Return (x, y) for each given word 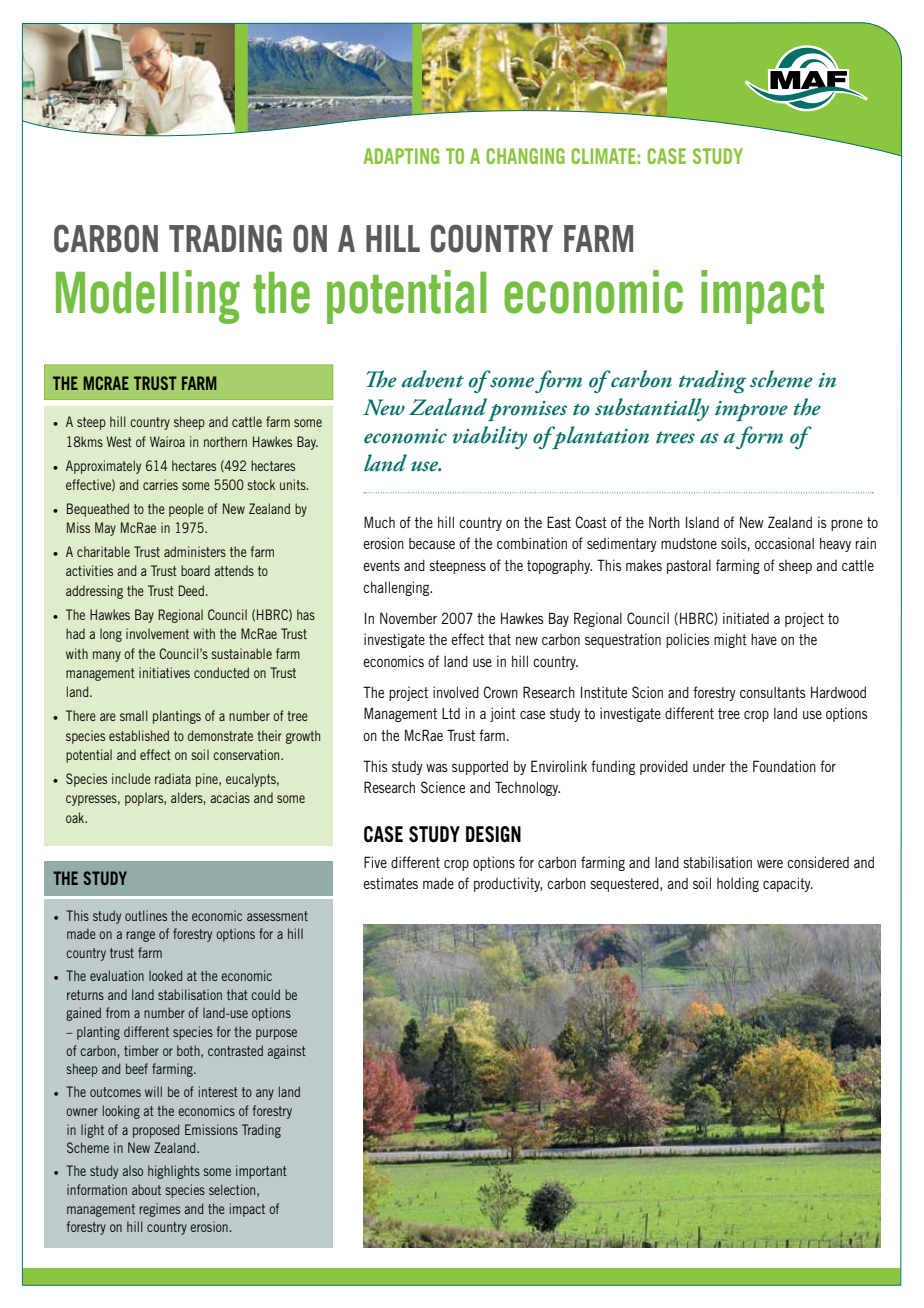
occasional (784, 543)
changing (525, 156)
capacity (788, 884)
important (261, 1172)
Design (493, 834)
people (186, 510)
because (432, 543)
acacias (230, 797)
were (770, 864)
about (146, 1189)
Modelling (148, 297)
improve (751, 411)
